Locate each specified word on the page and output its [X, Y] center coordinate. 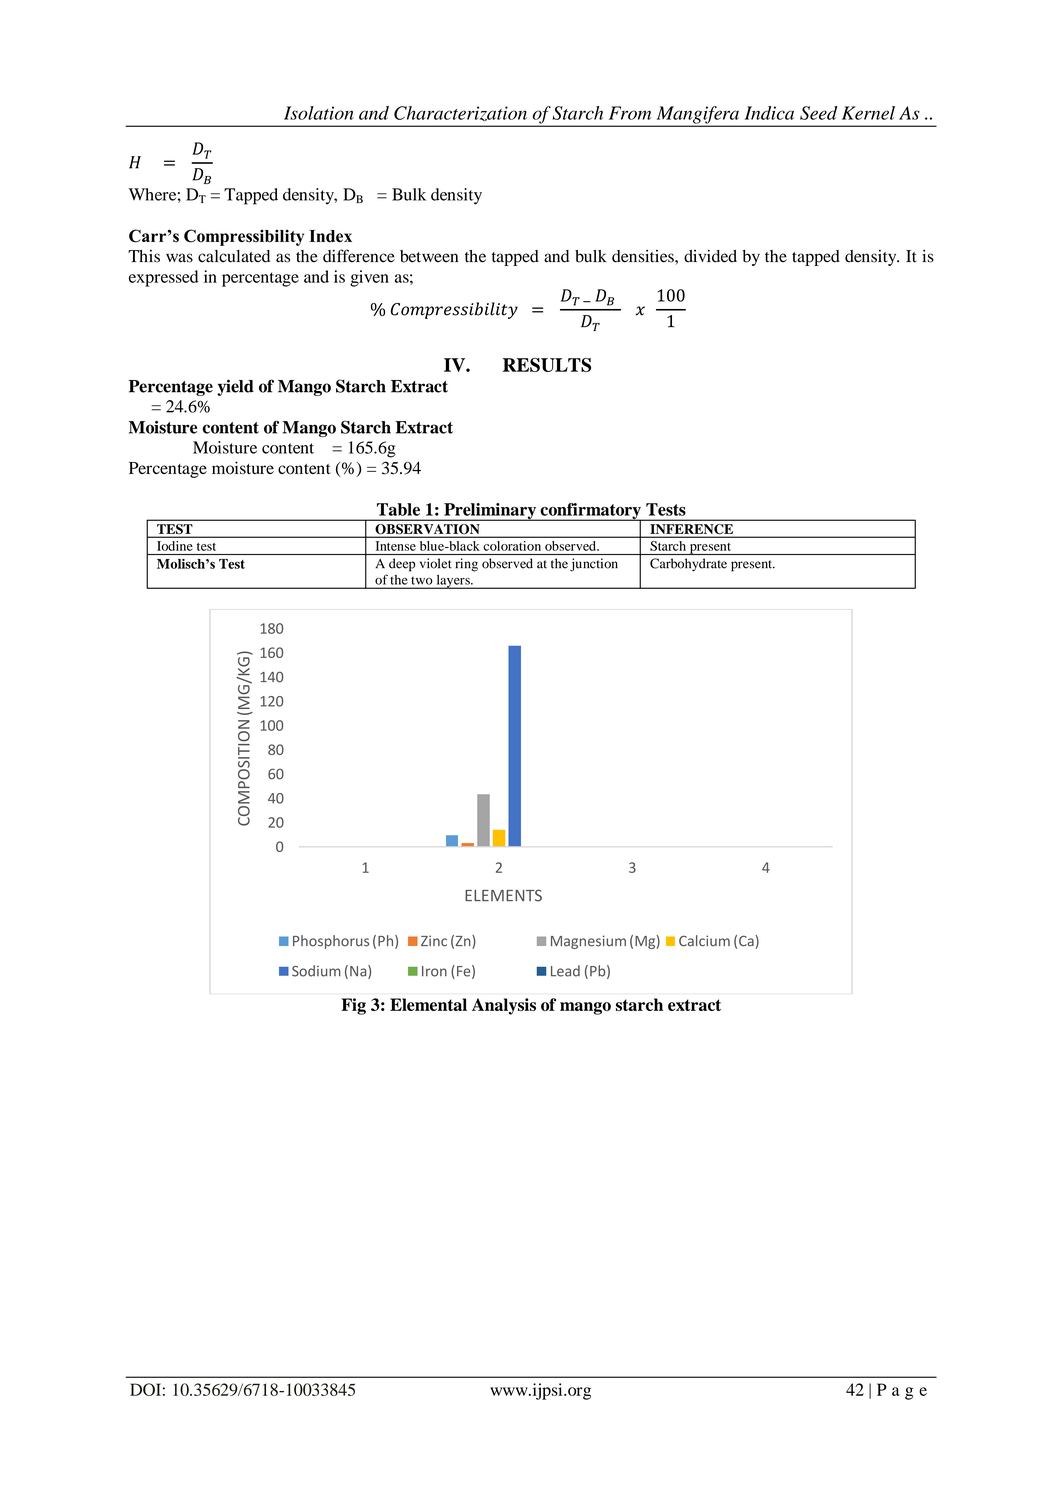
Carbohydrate [688, 564]
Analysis [504, 1006]
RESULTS [547, 365]
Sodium [316, 971]
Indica [769, 113]
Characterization [460, 113]
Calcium [704, 941]
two [422, 581]
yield [235, 387]
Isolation [319, 113]
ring [466, 565]
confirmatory [590, 512]
